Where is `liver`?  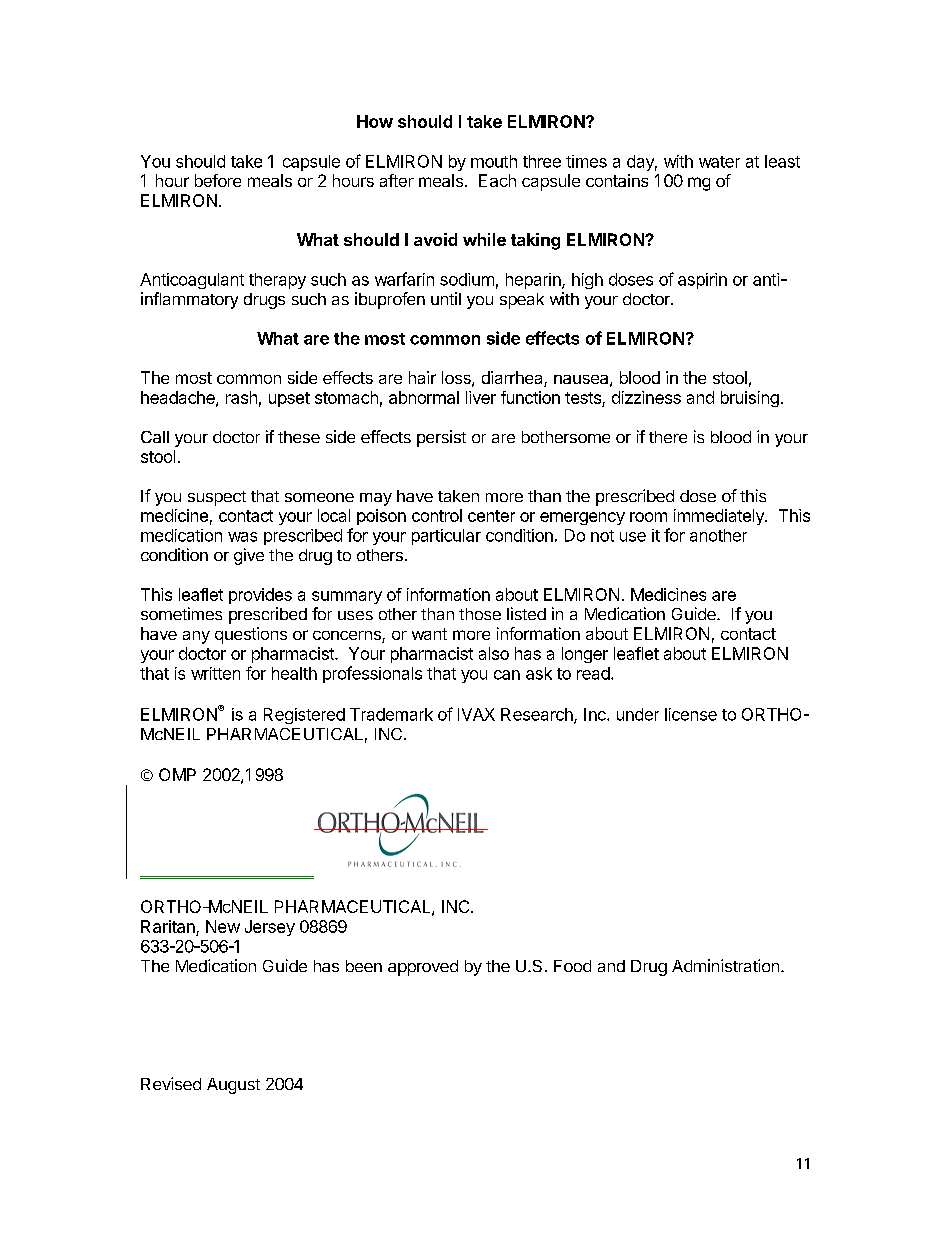 liver is located at coordinates (481, 397).
